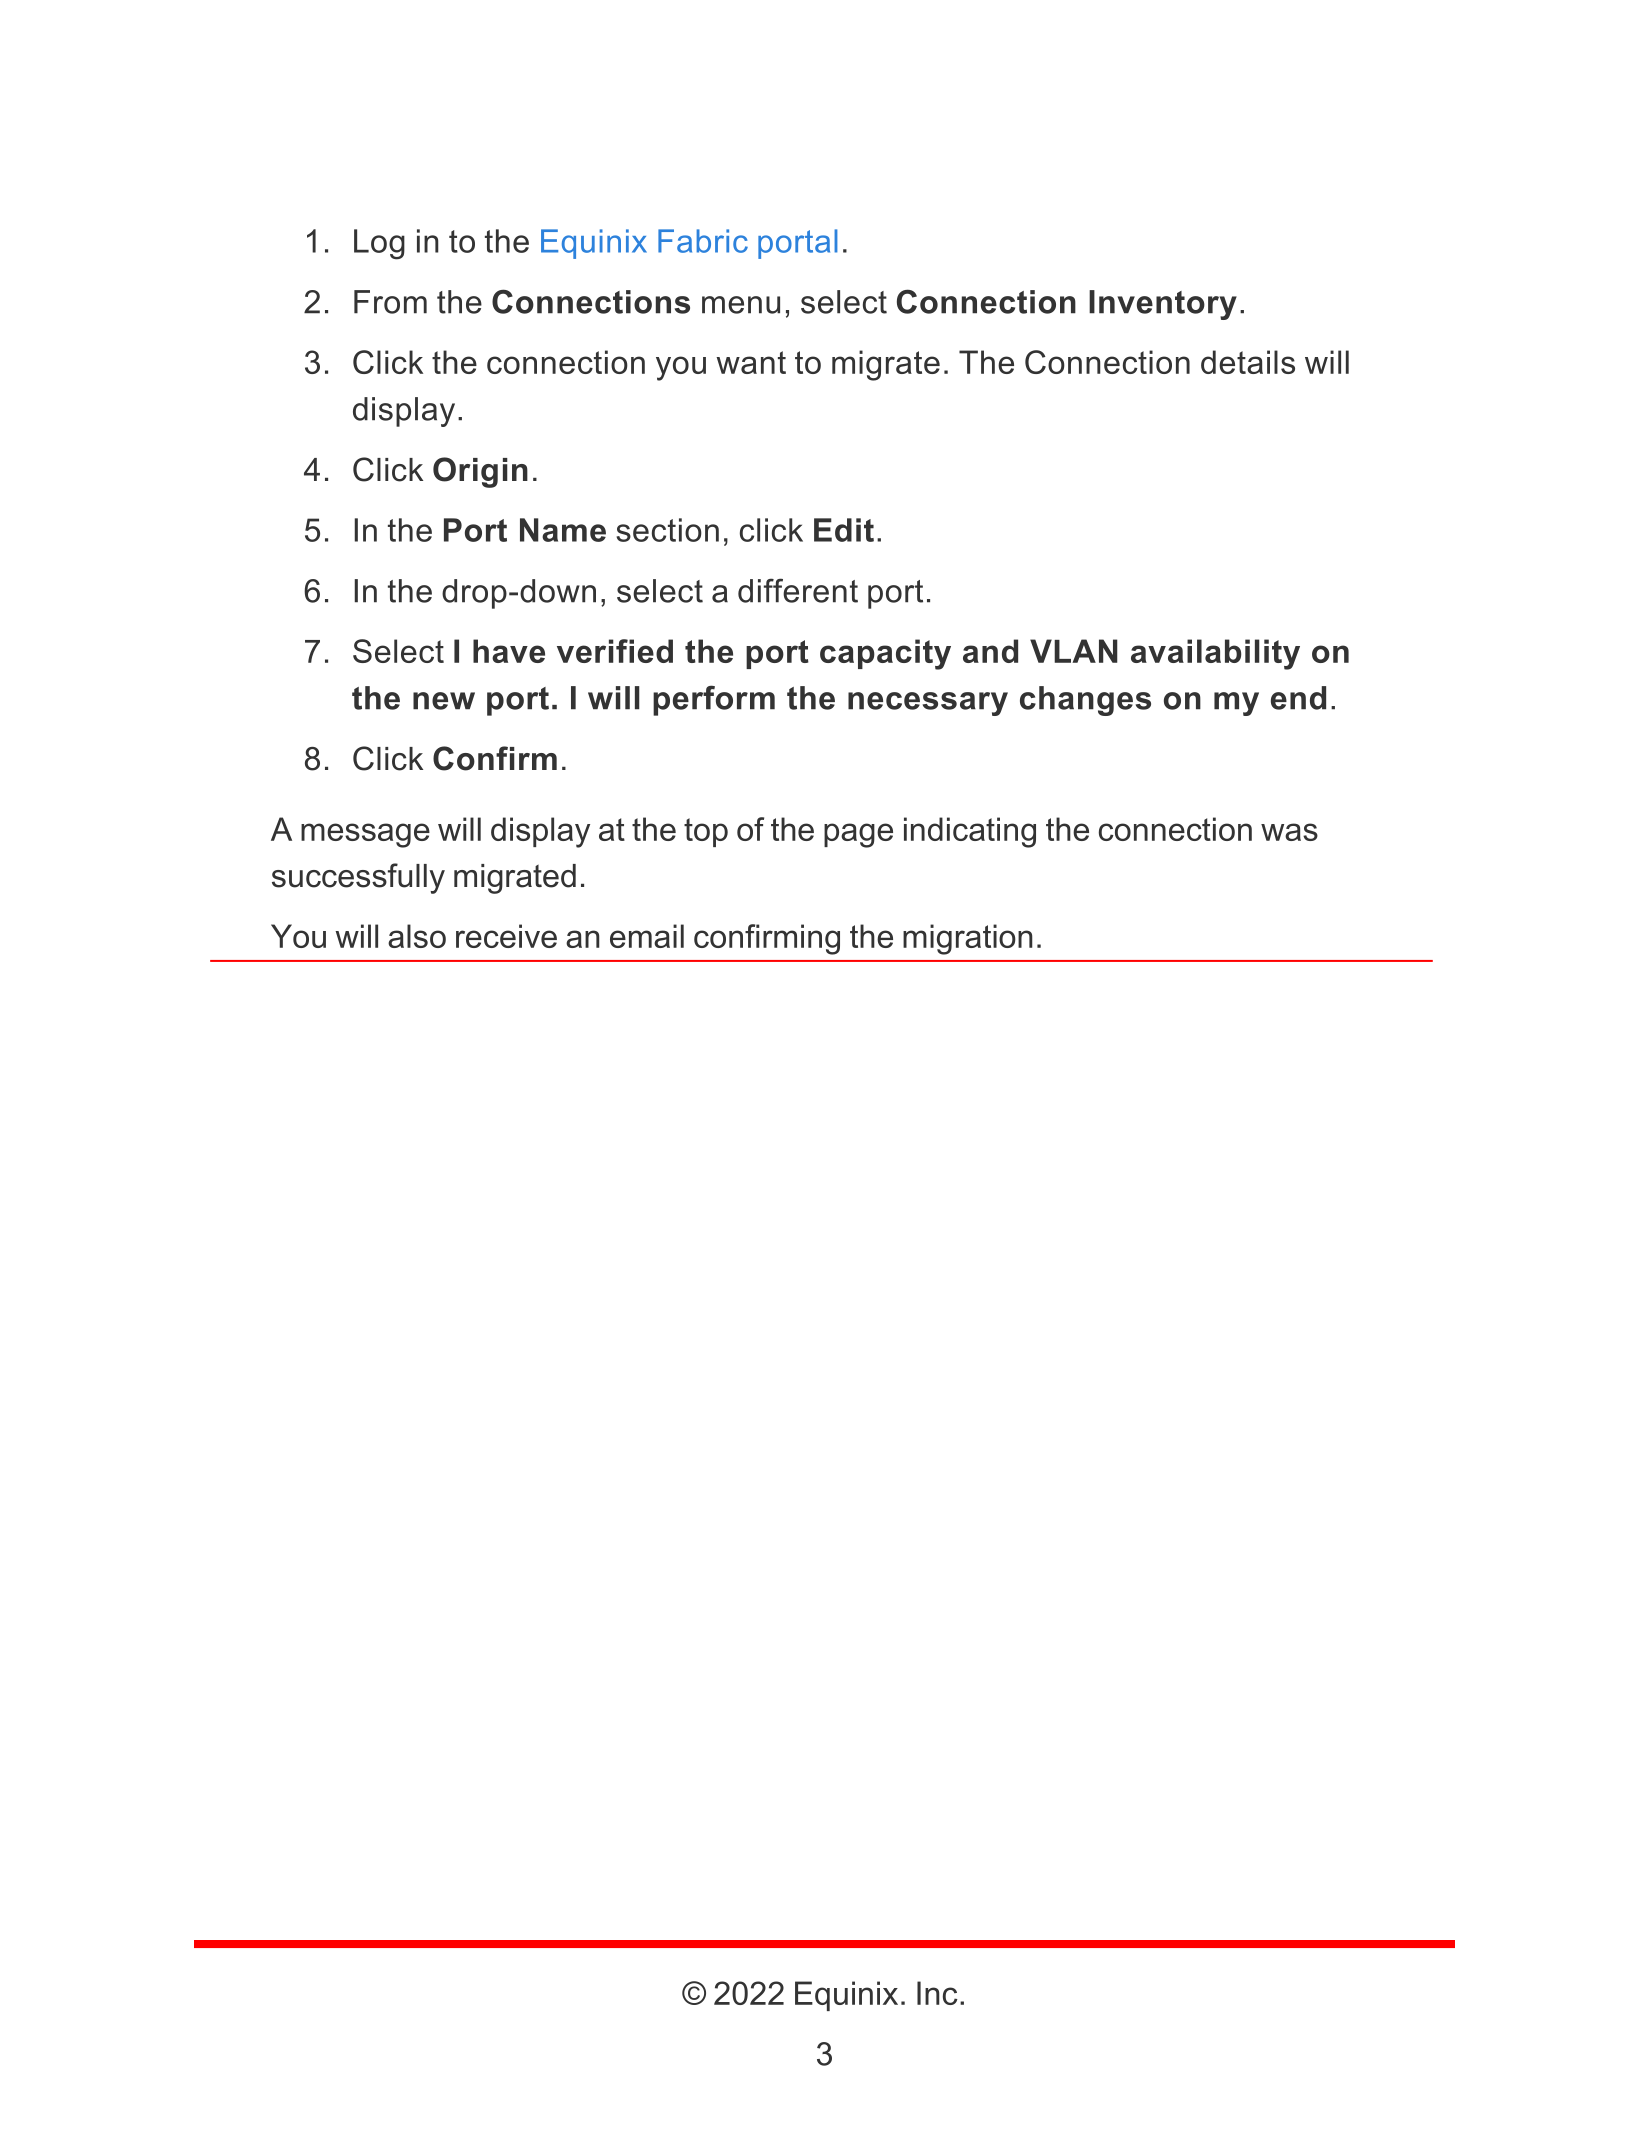  What do you see at coordinates (968, 939) in the page?
I see `migration` at bounding box center [968, 939].
